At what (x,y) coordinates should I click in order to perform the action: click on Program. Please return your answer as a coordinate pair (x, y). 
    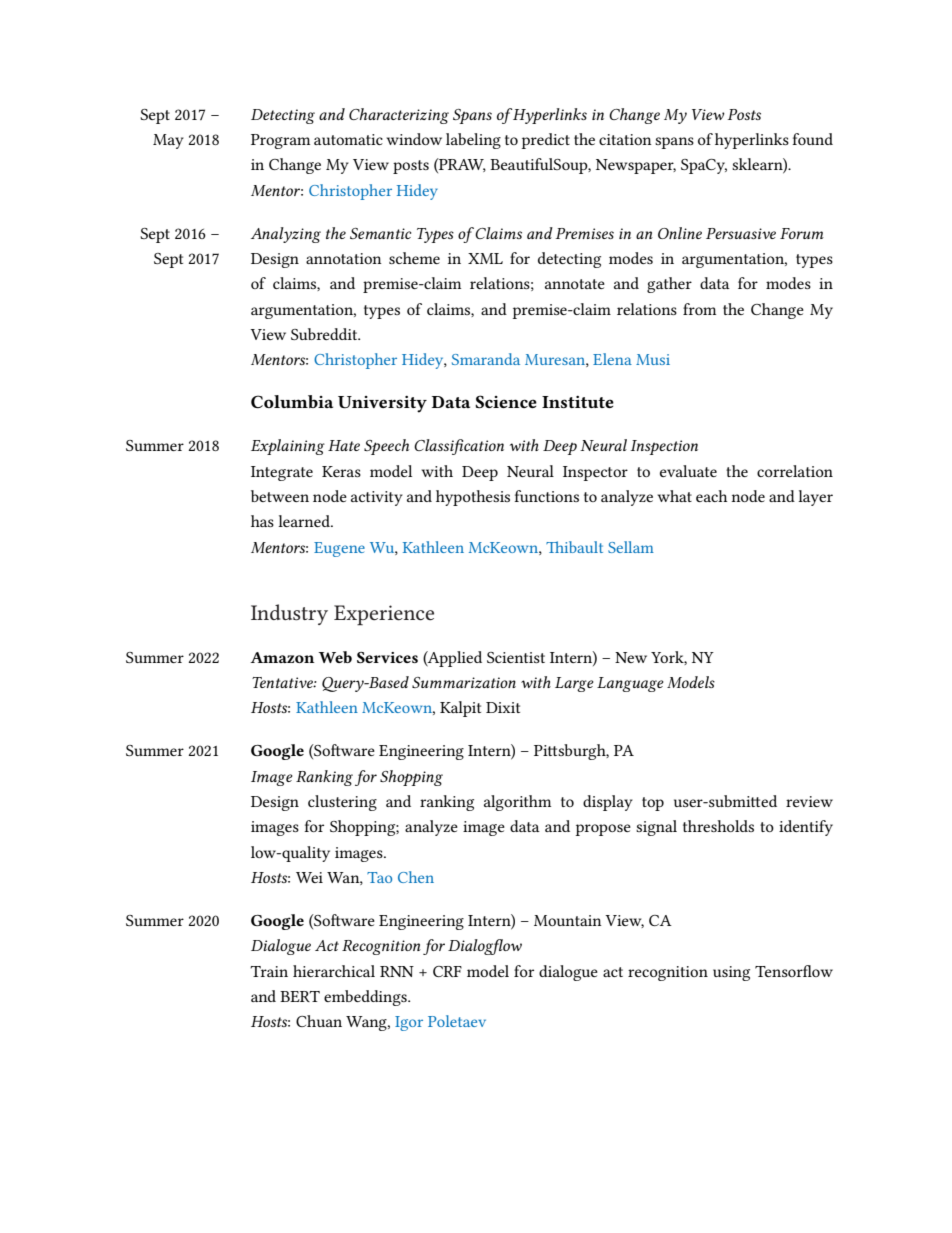
    Looking at the image, I should click on (280, 141).
